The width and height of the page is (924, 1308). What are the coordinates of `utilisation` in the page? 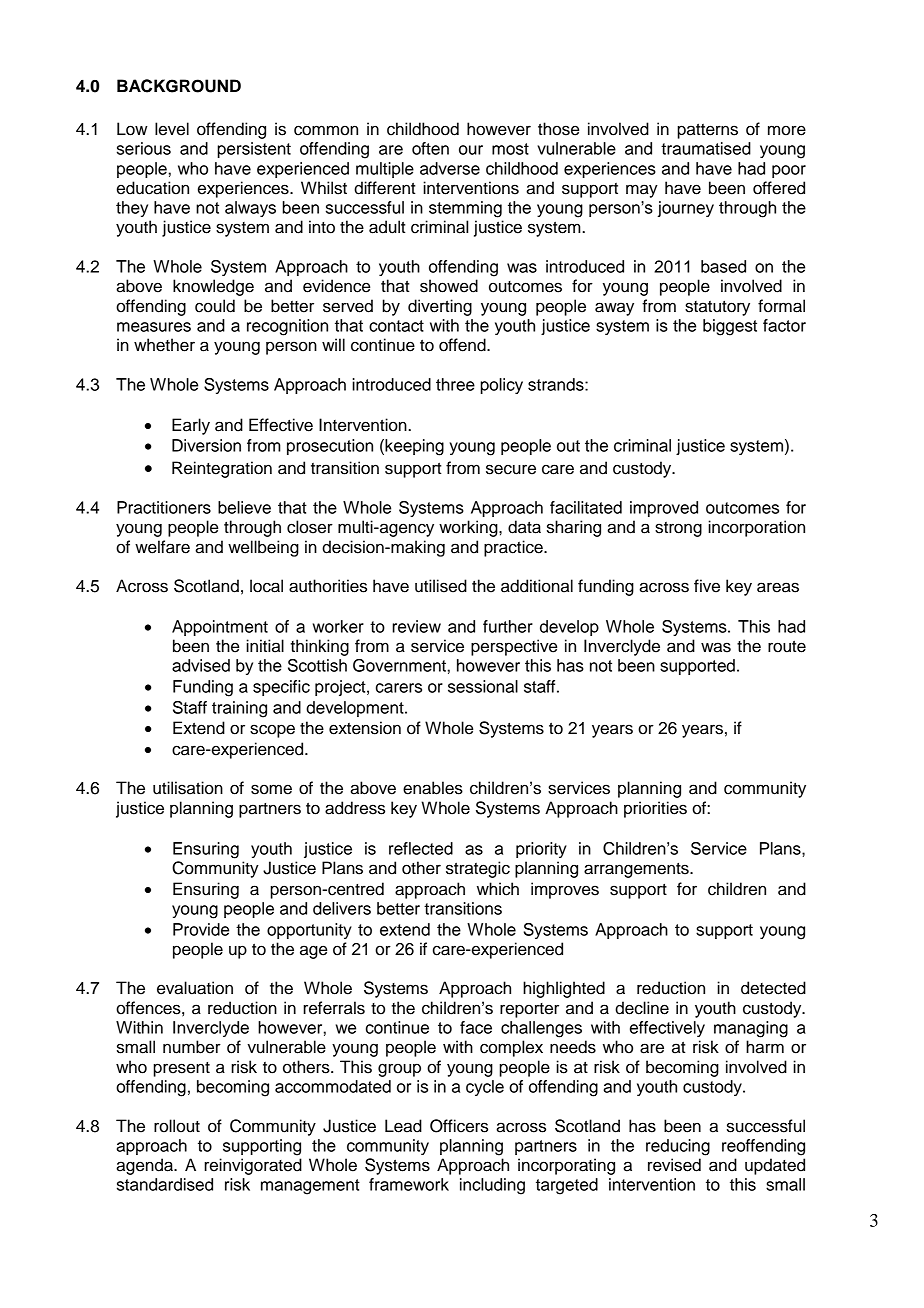 It's located at (188, 788).
